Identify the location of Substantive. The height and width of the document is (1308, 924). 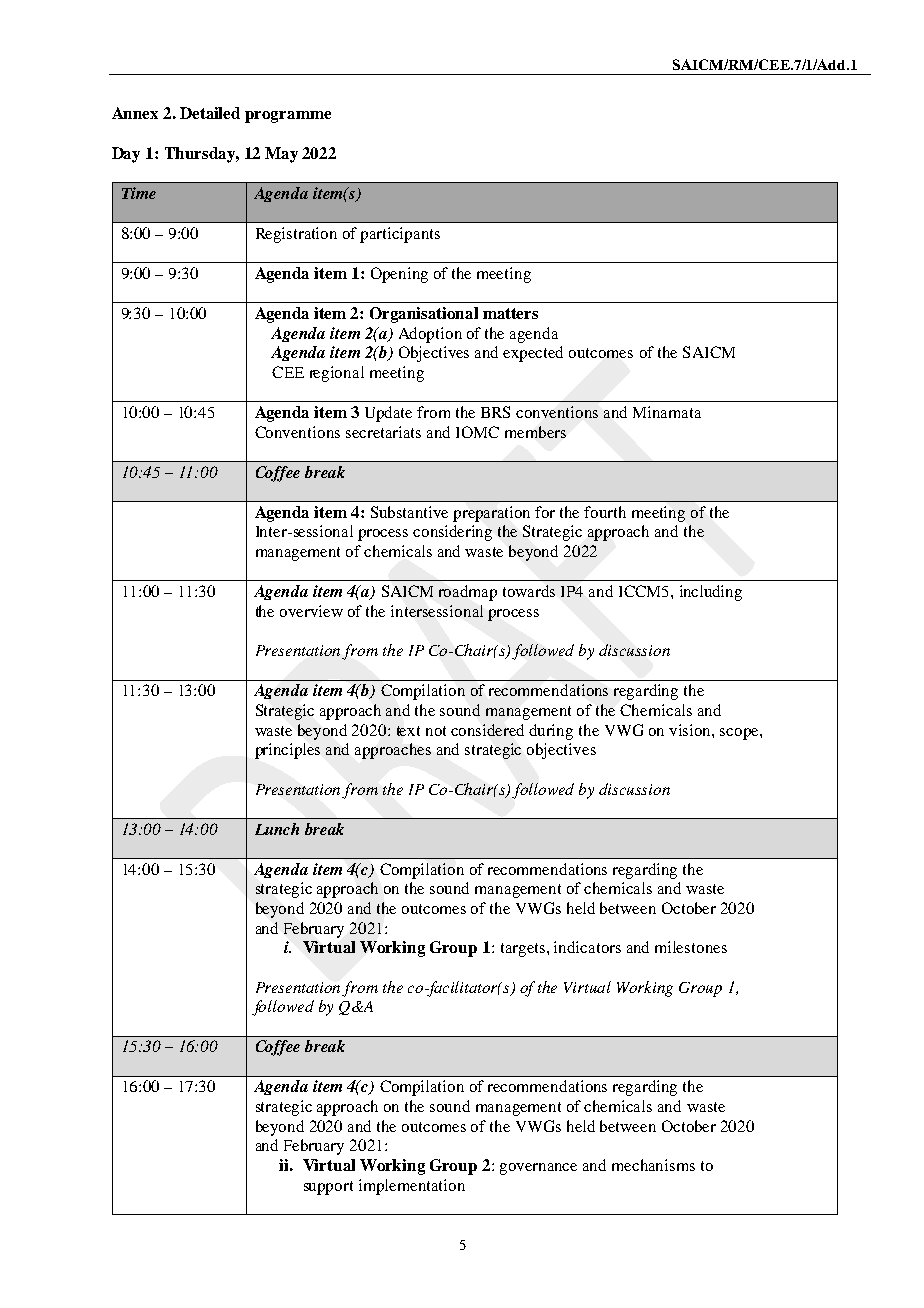
(409, 512).
